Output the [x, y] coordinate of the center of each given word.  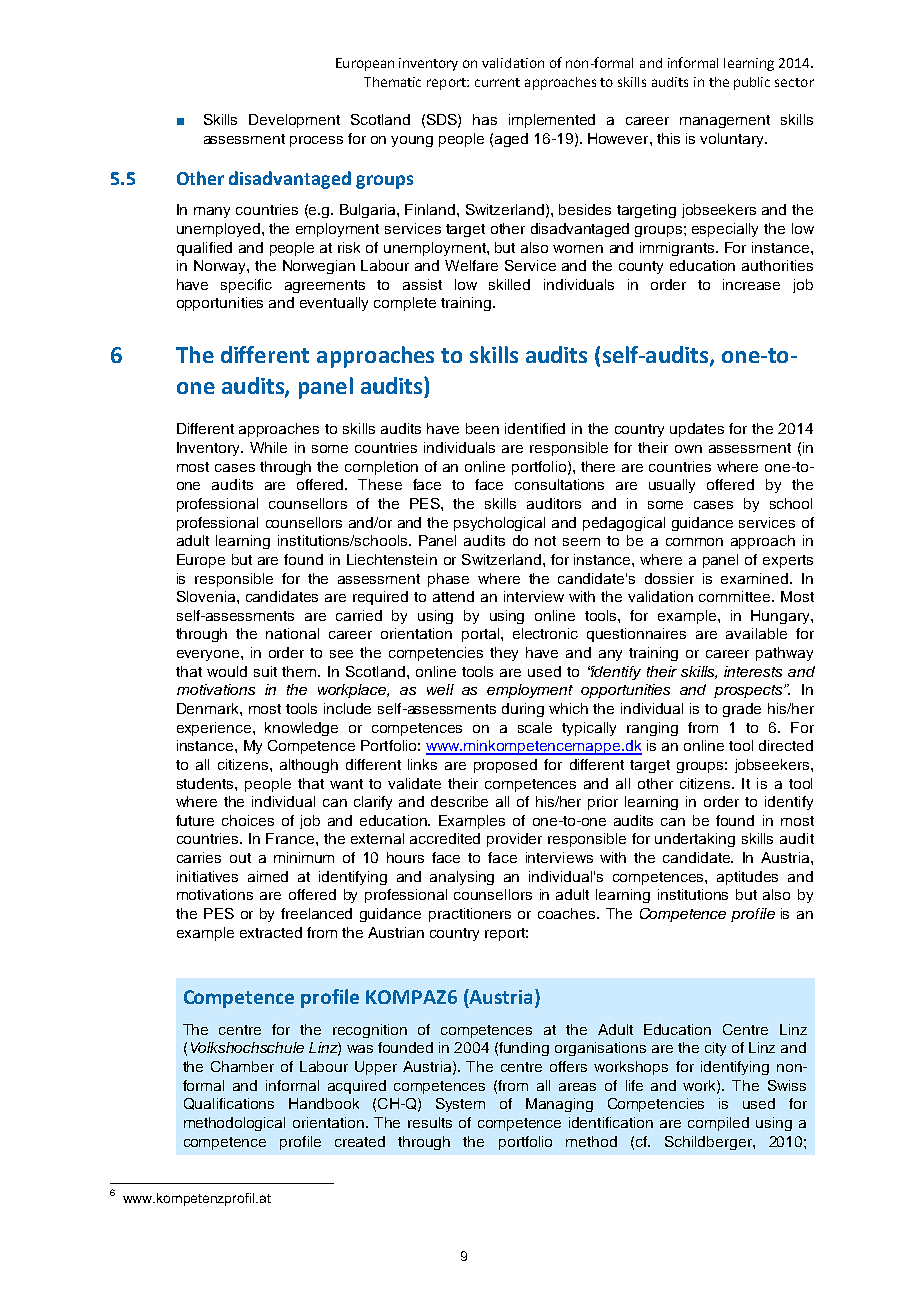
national [292, 633]
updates [697, 430]
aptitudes [747, 878]
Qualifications [229, 1104]
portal [482, 635]
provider [514, 840]
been [482, 428]
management [725, 121]
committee [736, 596]
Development [294, 121]
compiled [718, 1124]
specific [246, 286]
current [497, 82]
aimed [268, 876]
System [460, 1105]
